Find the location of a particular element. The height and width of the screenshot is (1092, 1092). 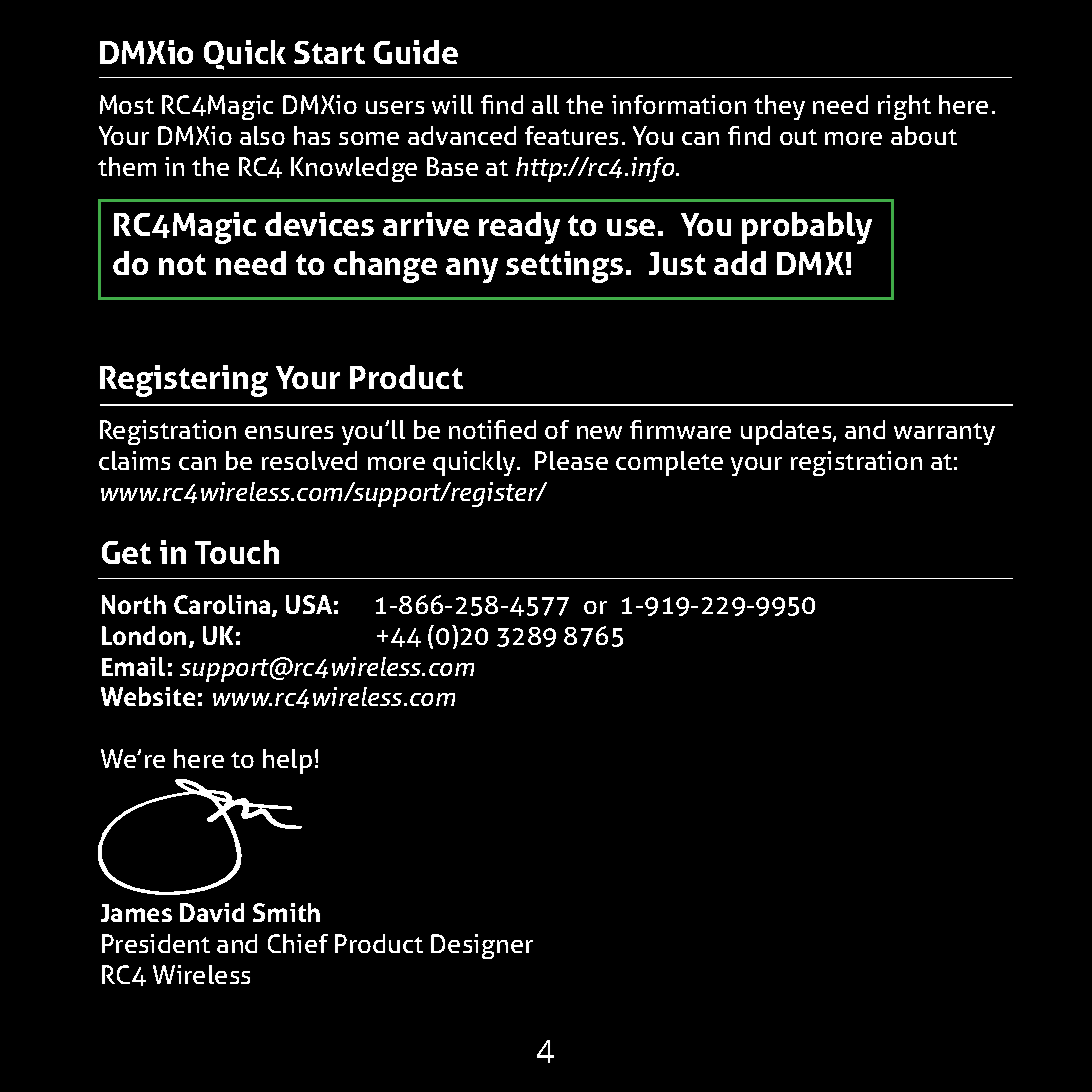

all is located at coordinates (545, 104).
